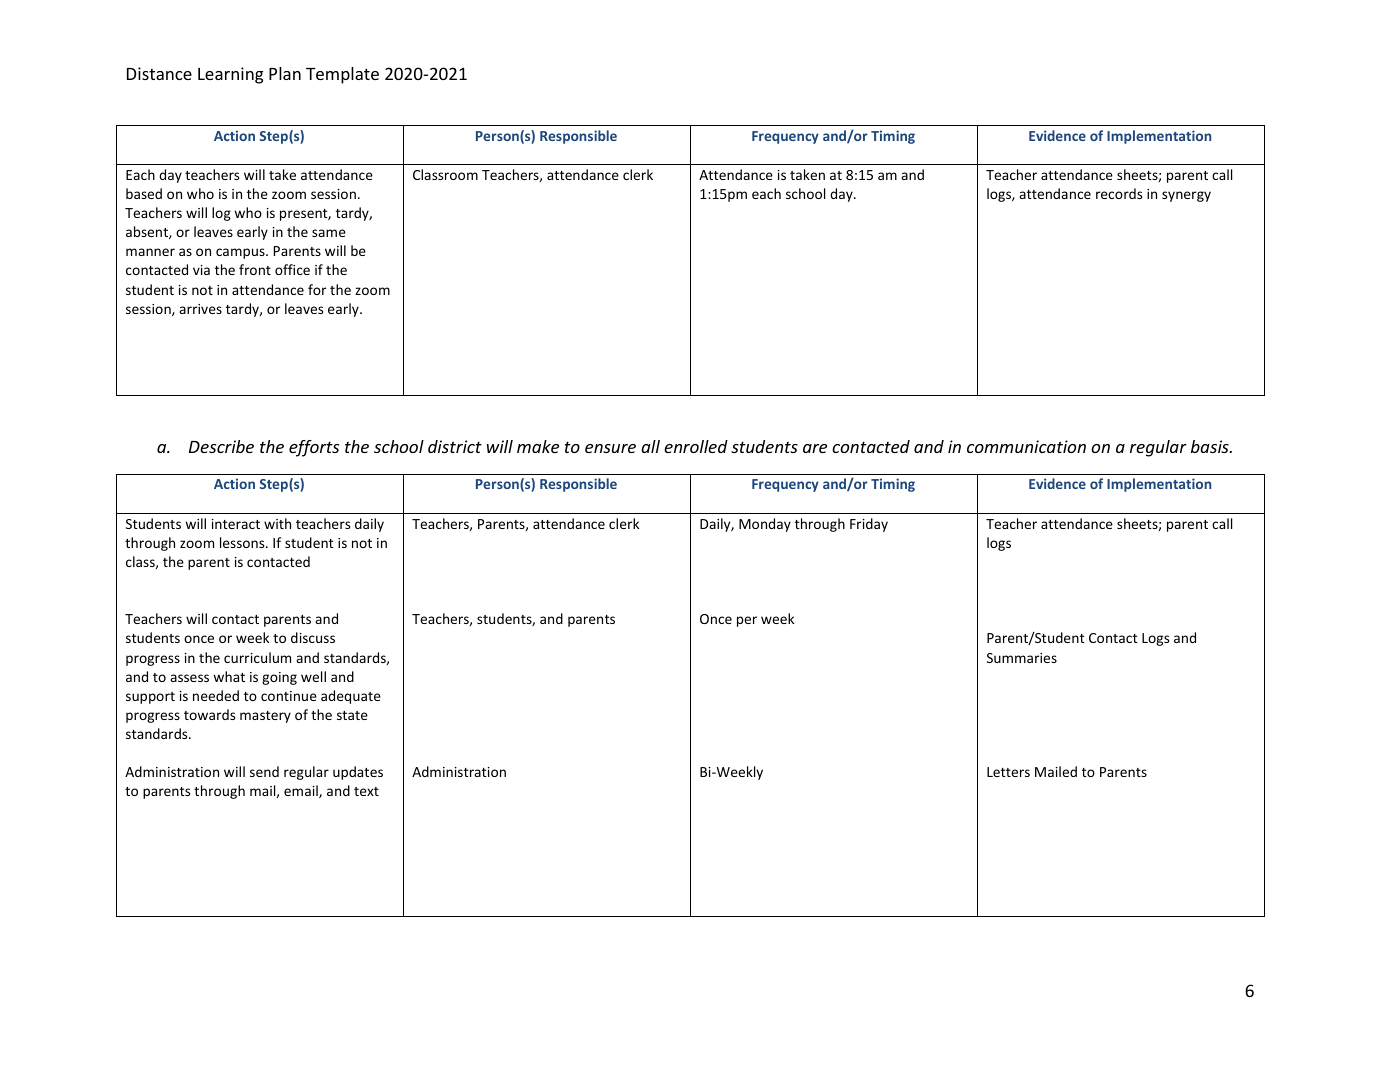 The height and width of the screenshot is (1066, 1380). Describe the element at coordinates (285, 73) in the screenshot. I see `Plan` at that location.
